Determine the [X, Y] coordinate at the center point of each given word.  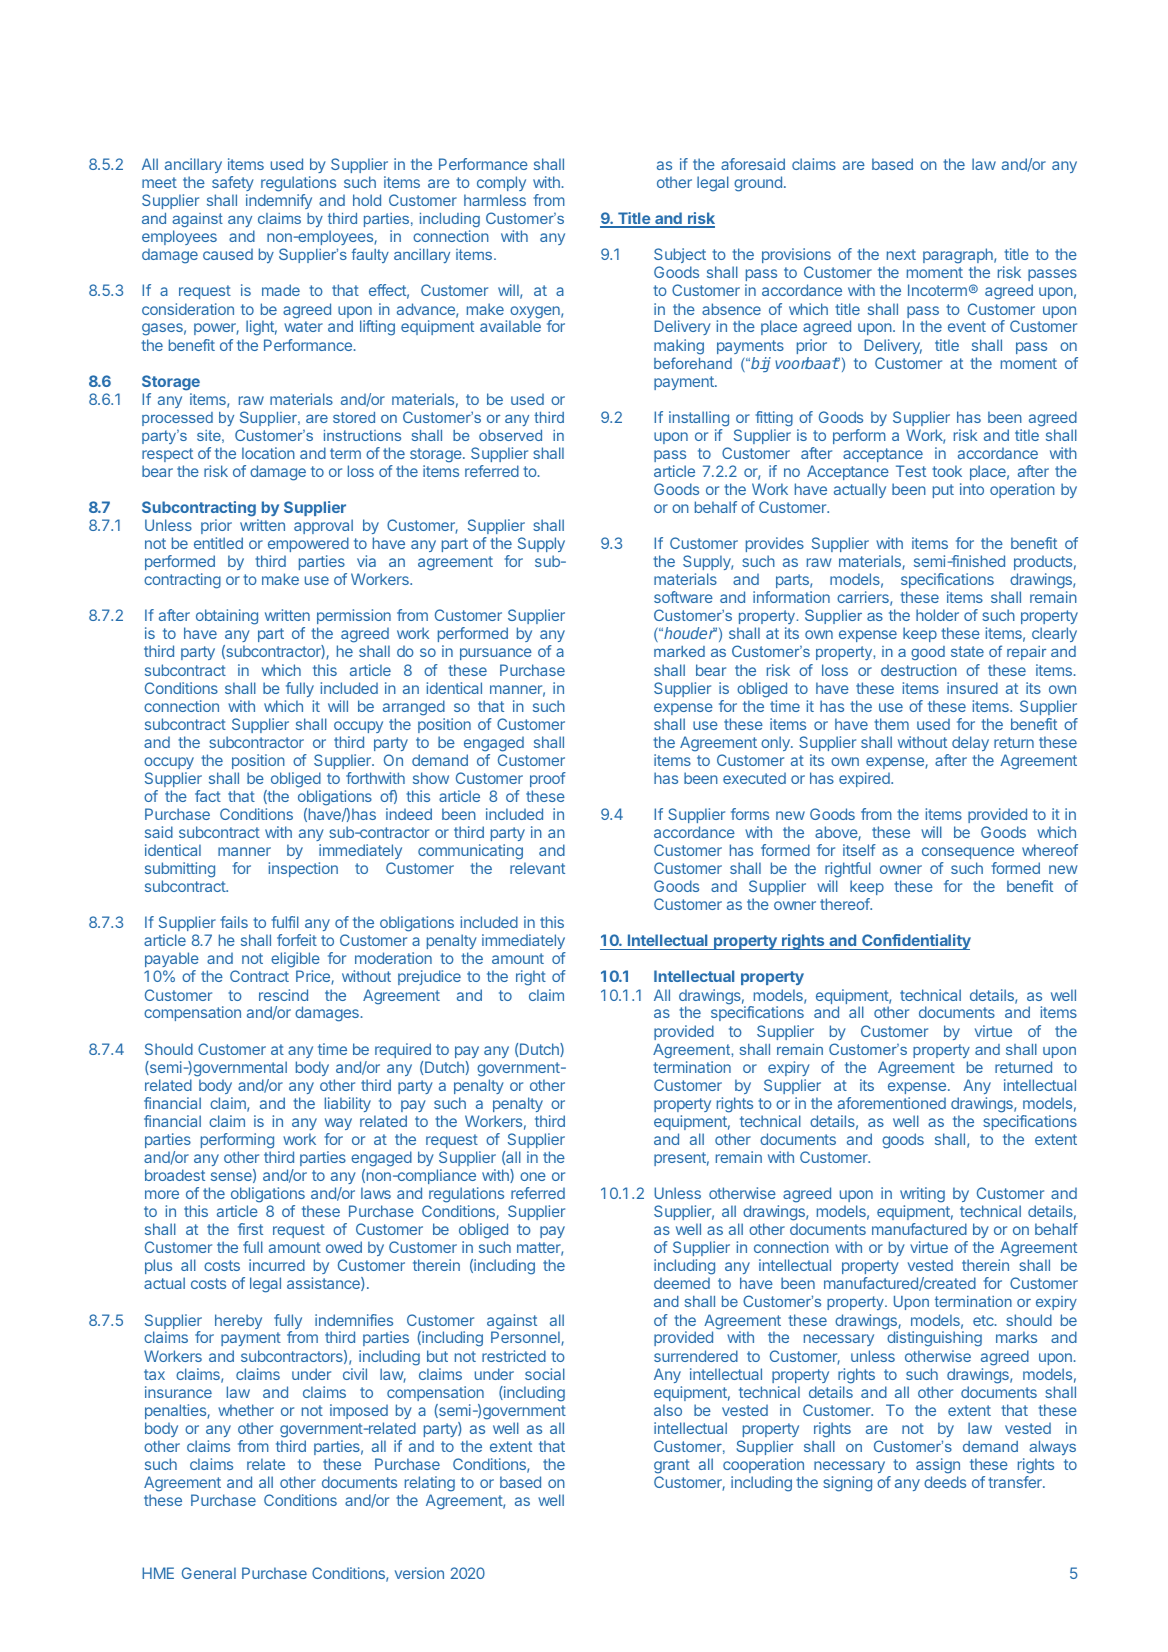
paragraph [959, 257]
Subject [680, 257]
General [209, 1573]
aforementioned [892, 1103]
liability [348, 1104]
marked [679, 651]
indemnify [279, 201]
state [967, 651]
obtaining [227, 617]
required [403, 1050]
